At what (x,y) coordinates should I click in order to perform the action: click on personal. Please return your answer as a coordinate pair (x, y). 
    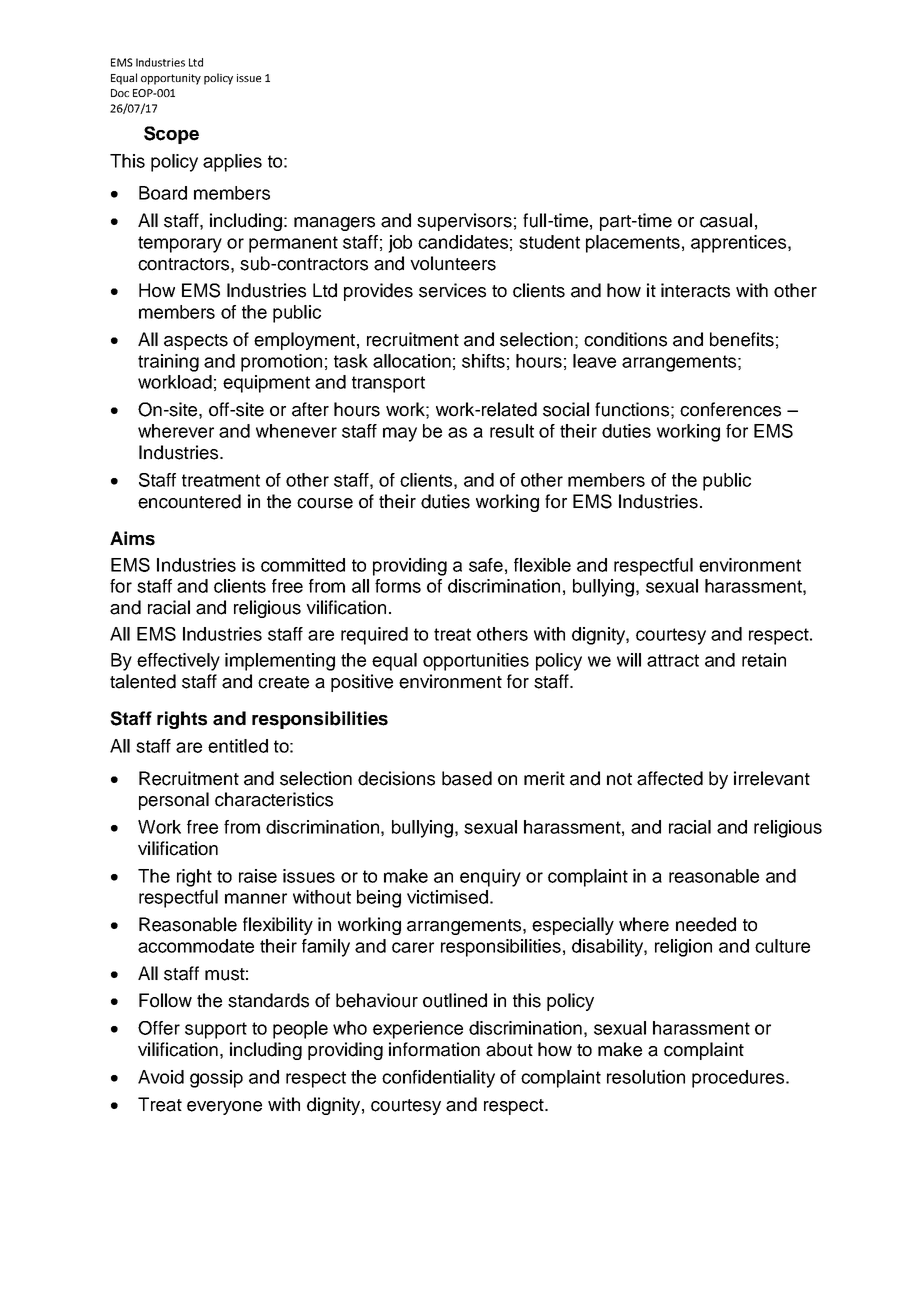
    Looking at the image, I should click on (174, 801).
